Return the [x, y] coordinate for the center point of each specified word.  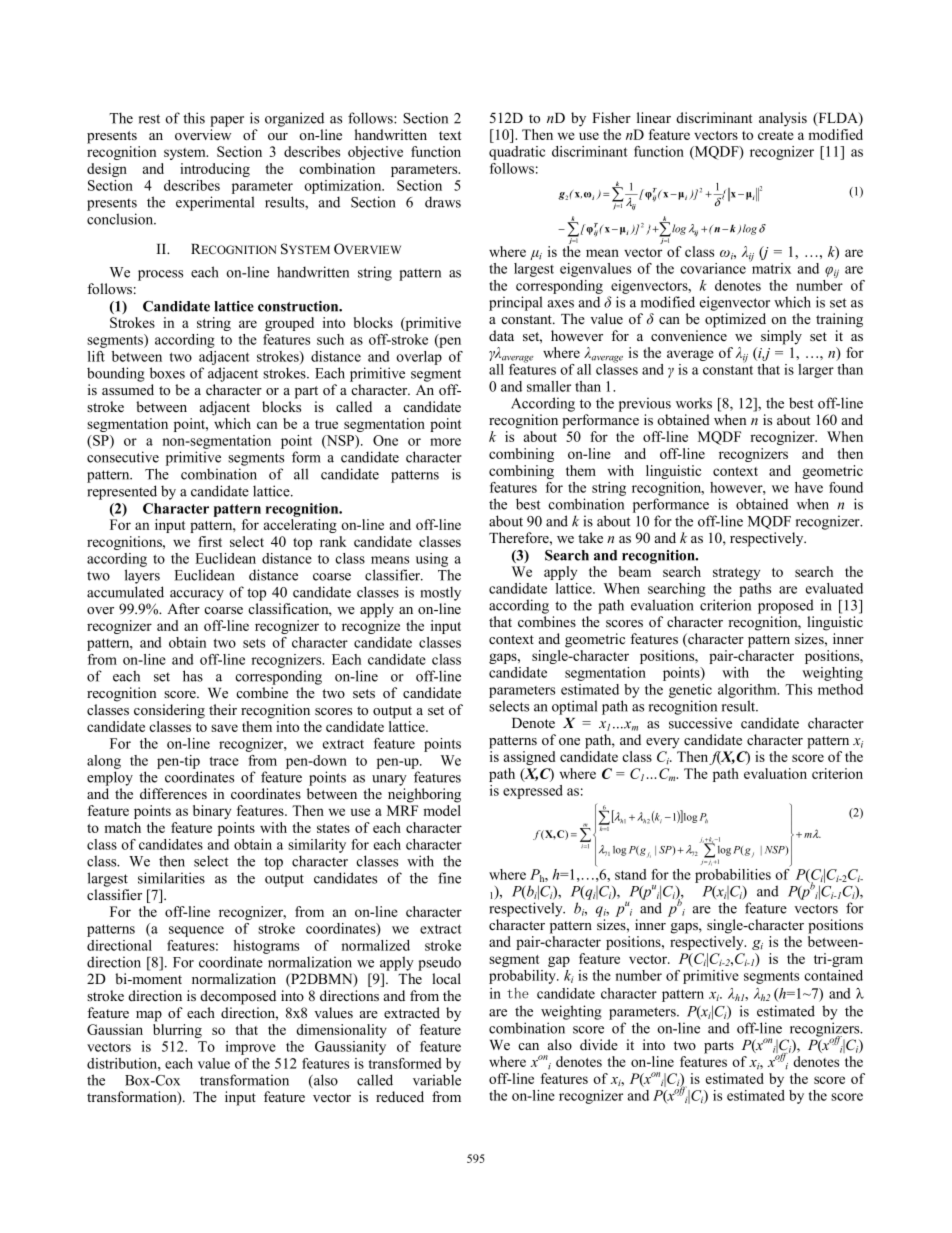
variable [437, 1080]
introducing [215, 170]
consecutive [123, 457]
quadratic [517, 153]
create [776, 135]
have [809, 487]
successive [700, 723]
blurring [177, 1031]
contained [833, 975]
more [445, 442]
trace [224, 761]
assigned [529, 758]
